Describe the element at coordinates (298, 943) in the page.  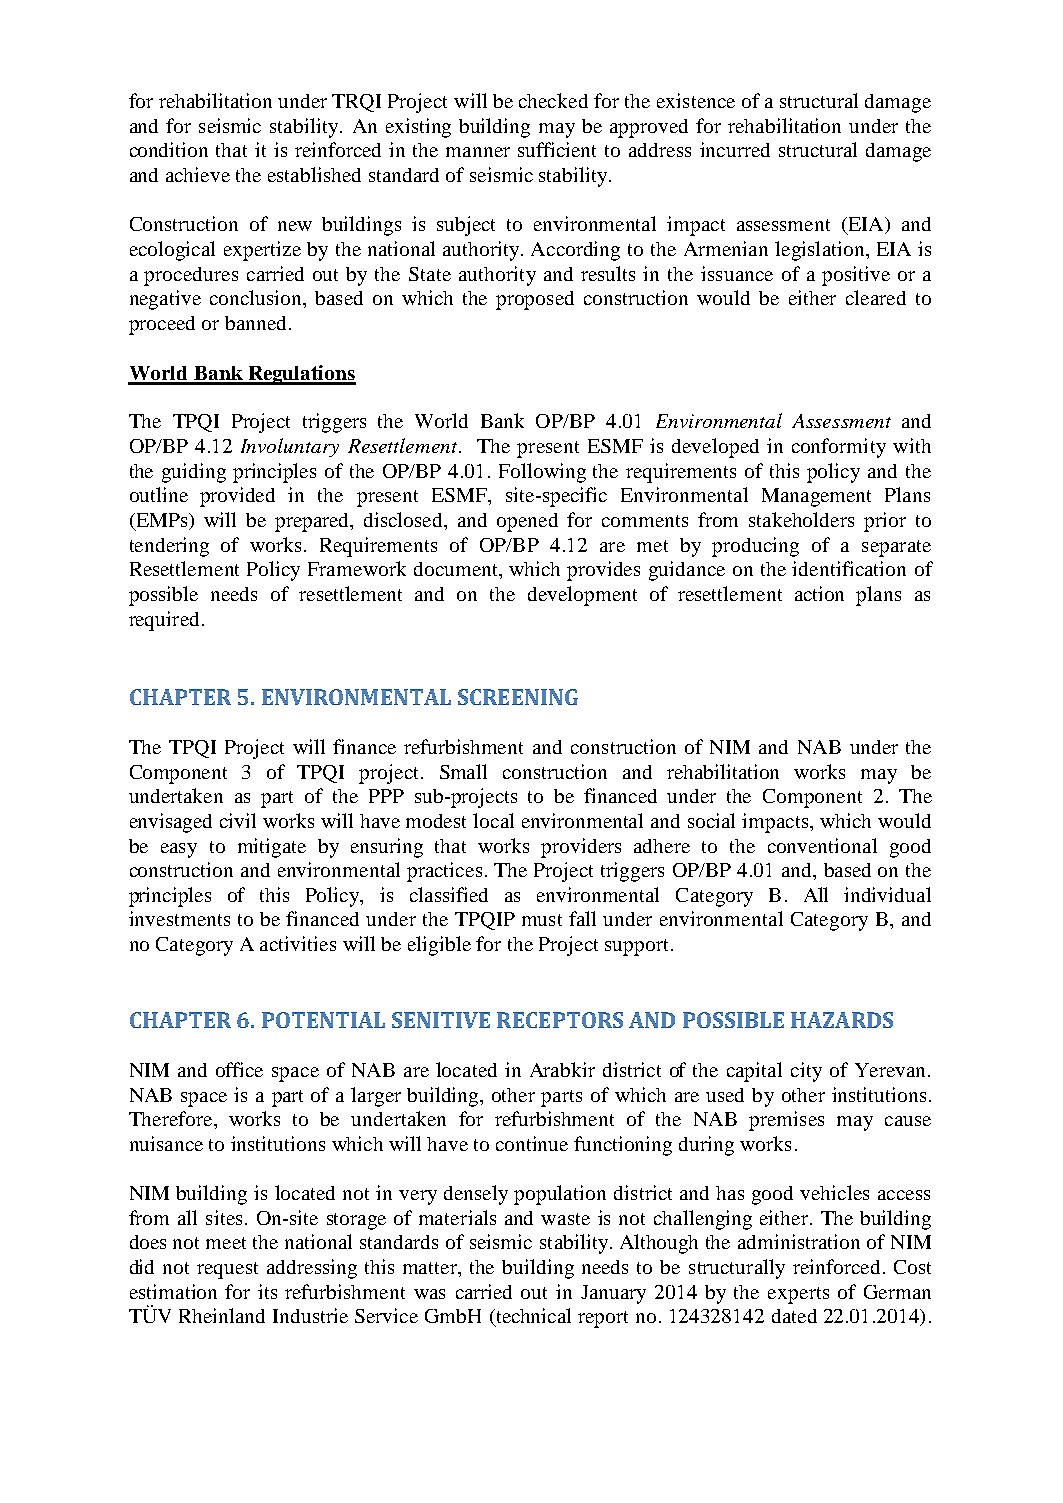
I see `activities` at that location.
